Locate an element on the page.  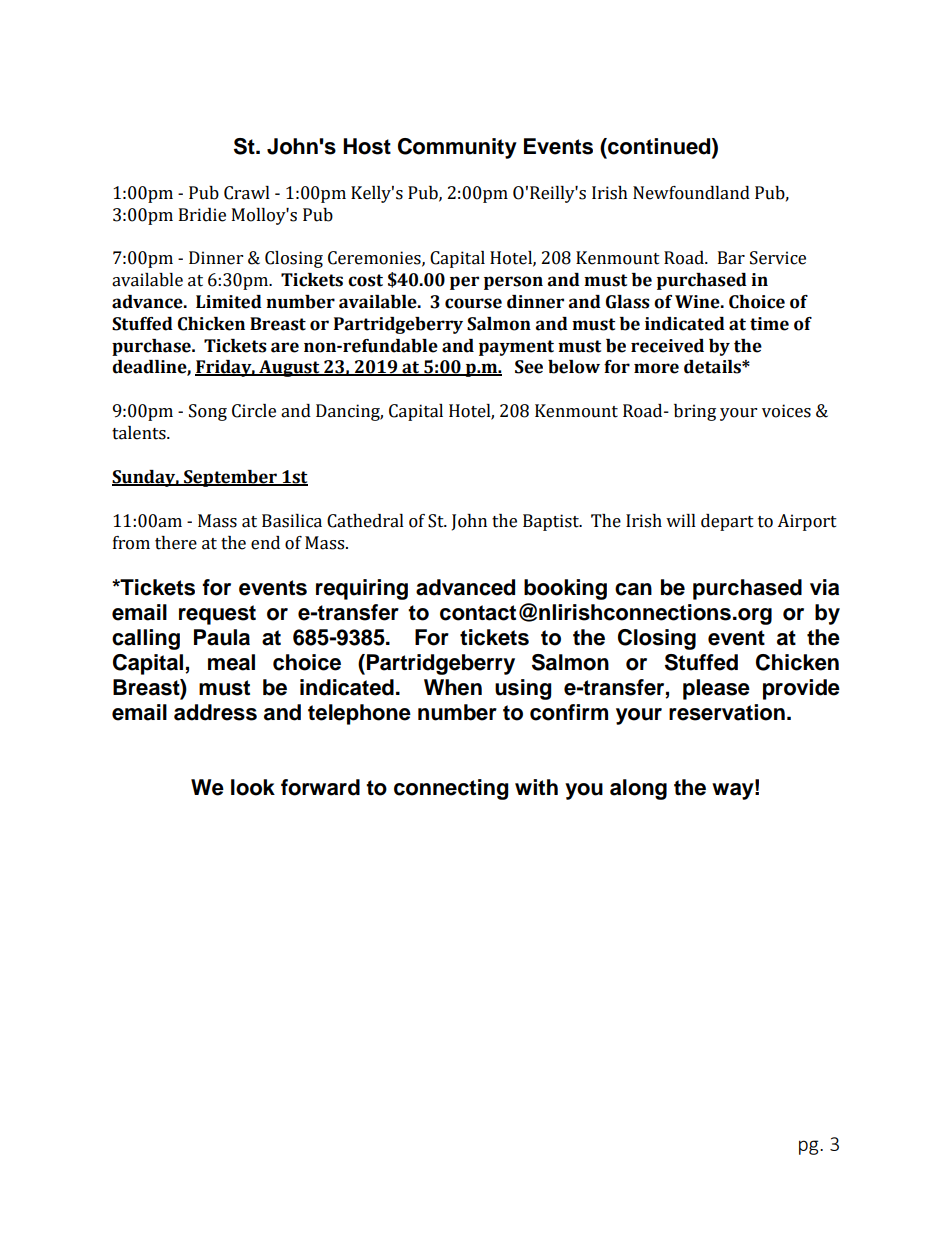
depart is located at coordinates (727, 522).
